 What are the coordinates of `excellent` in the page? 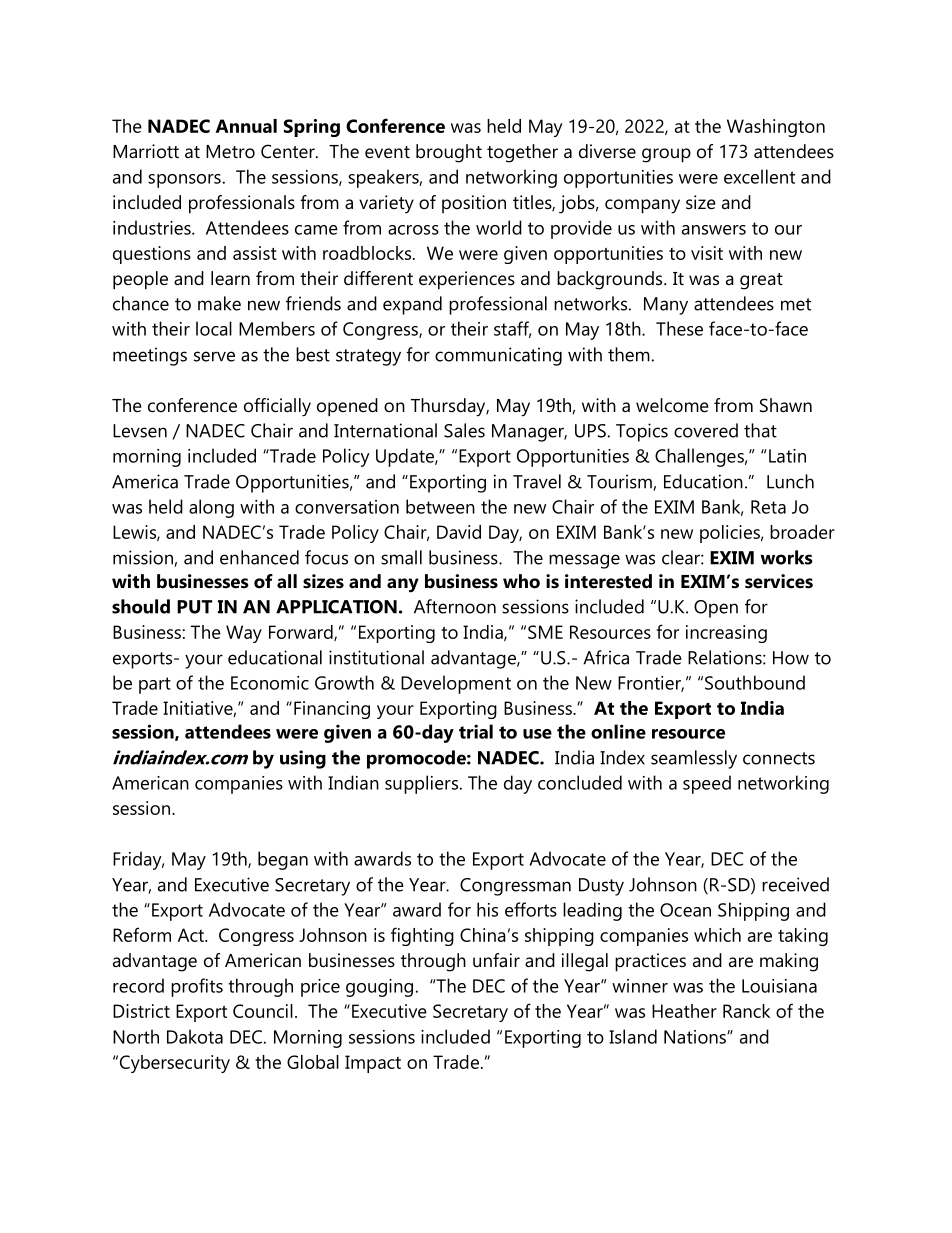 It's located at (759, 176).
